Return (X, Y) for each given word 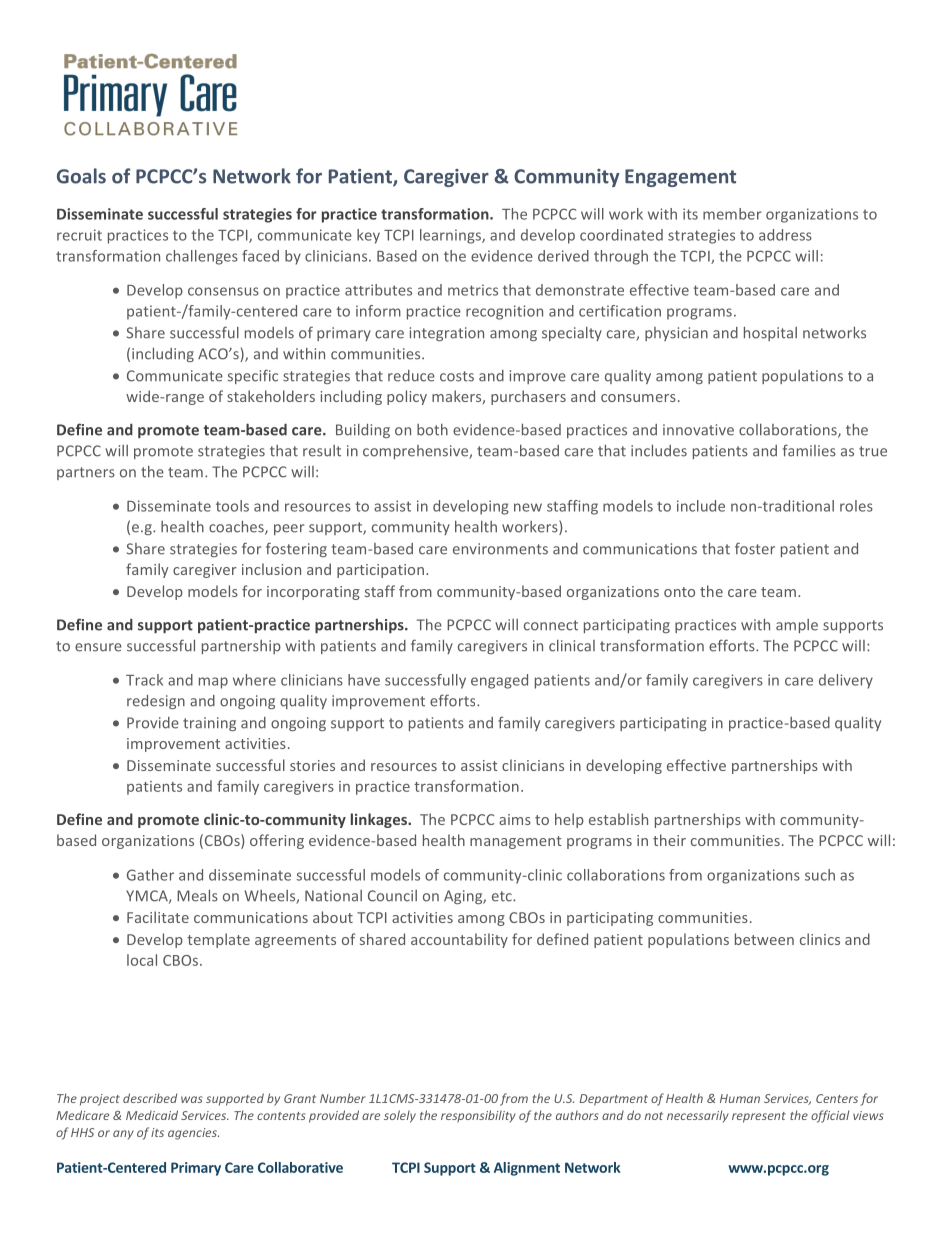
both (432, 430)
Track (144, 680)
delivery (846, 681)
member (732, 214)
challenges (202, 257)
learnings (451, 236)
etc (503, 896)
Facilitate (158, 917)
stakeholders (271, 396)
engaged (499, 681)
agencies (193, 1134)
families (809, 450)
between (764, 939)
